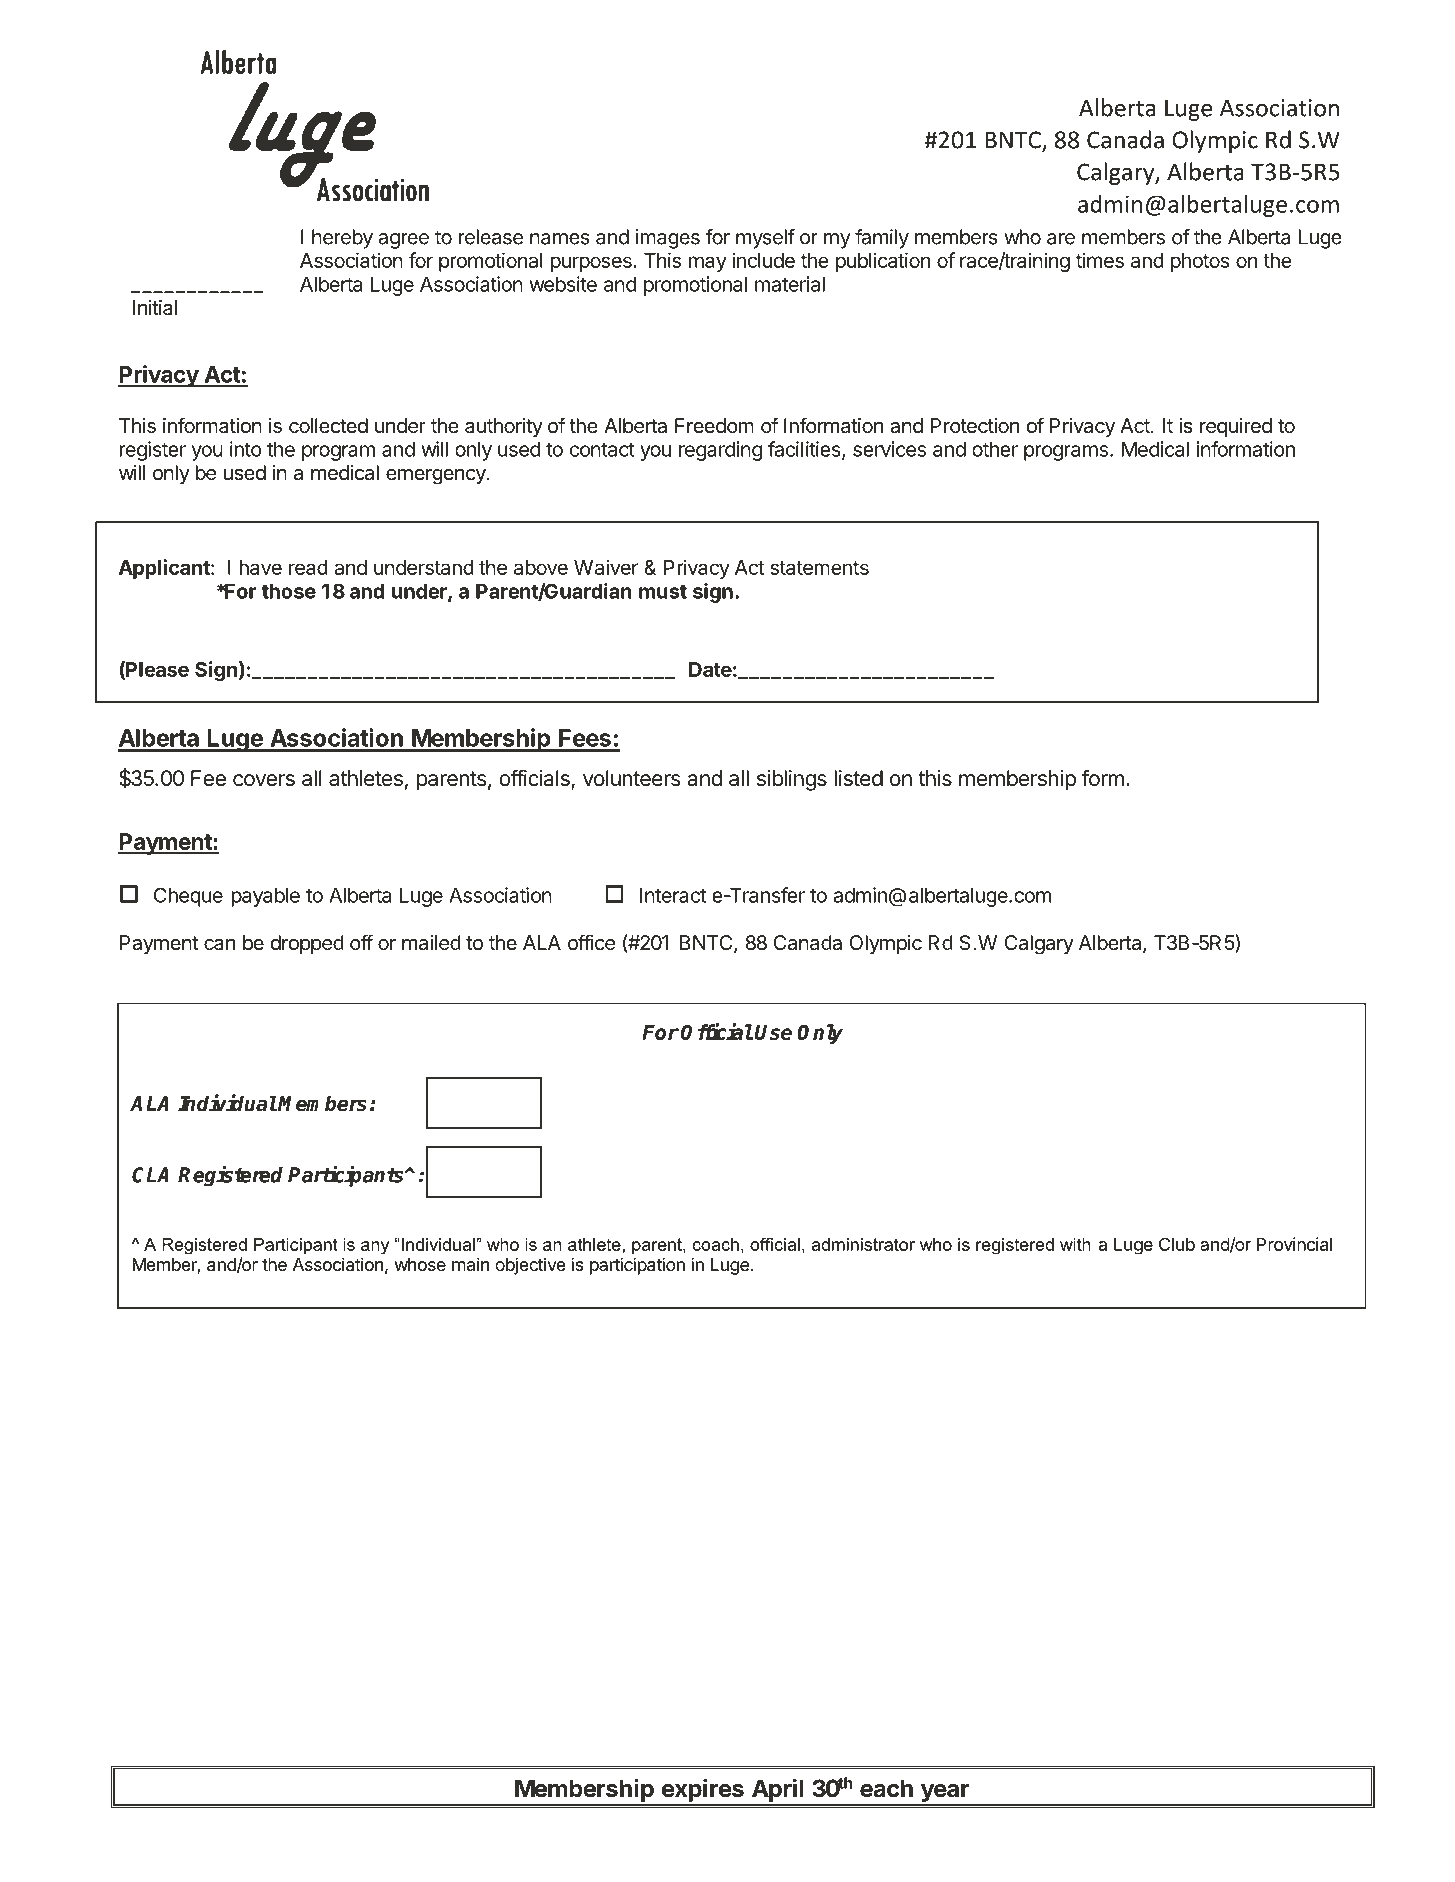  I want to click on must, so click(663, 592).
